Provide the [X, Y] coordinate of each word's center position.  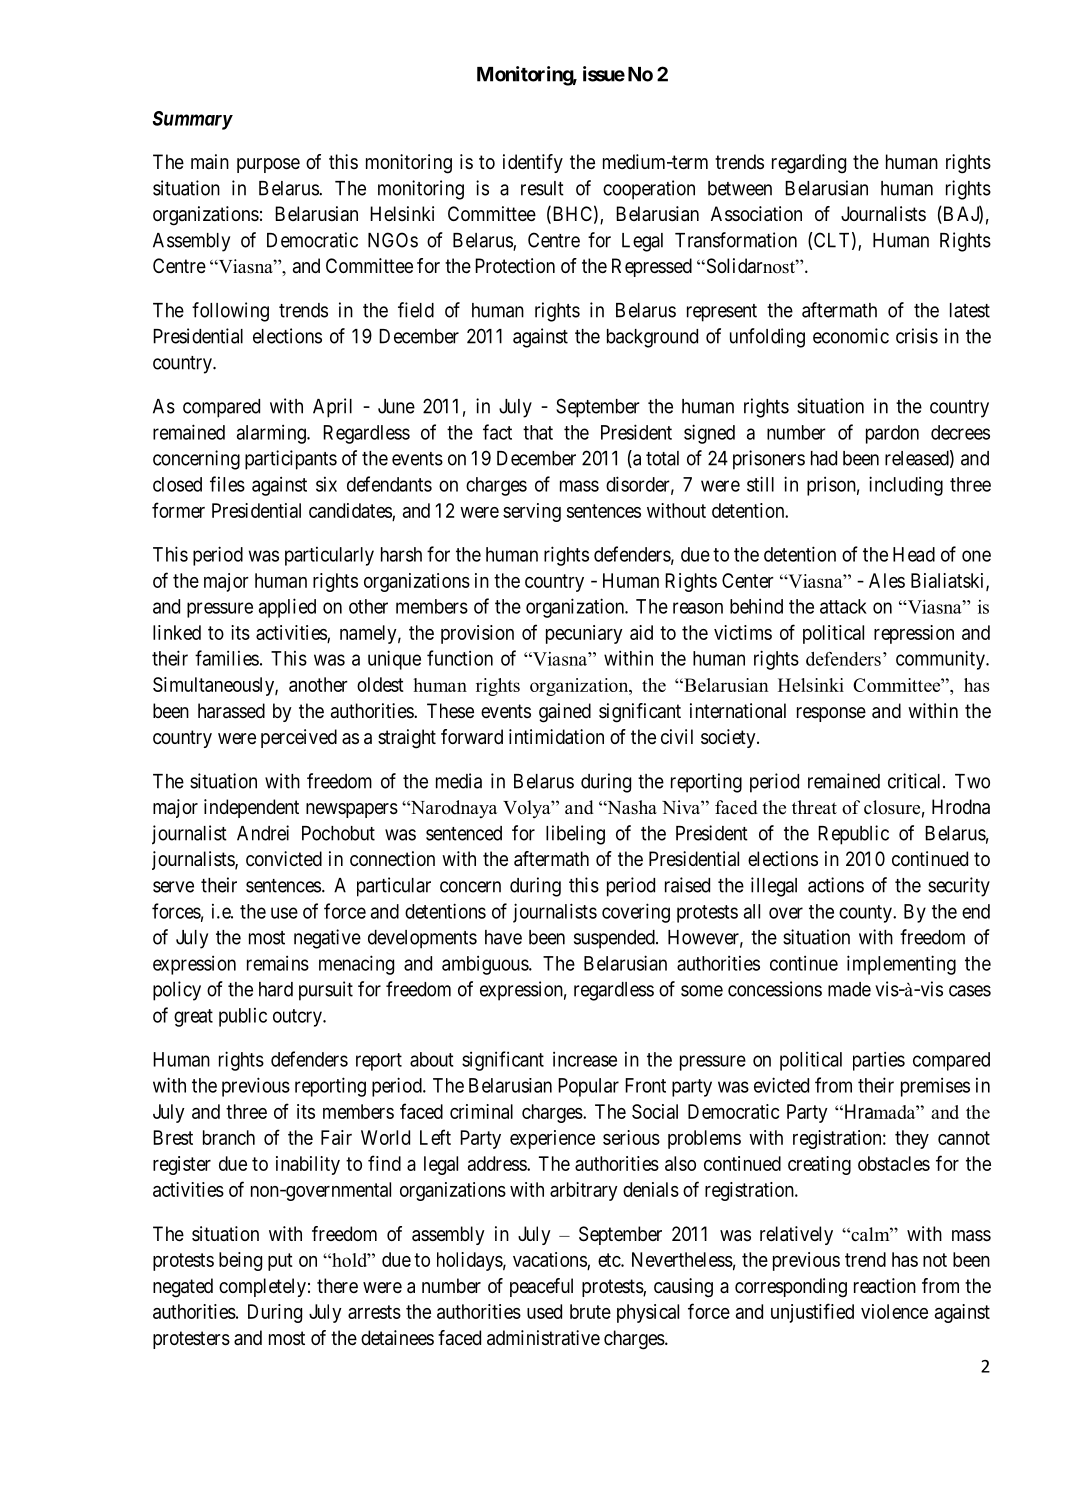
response [831, 714]
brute [590, 1311]
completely [262, 1287]
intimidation [556, 737]
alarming [272, 434]
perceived [299, 738]
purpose [268, 165]
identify [533, 163]
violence [894, 1311]
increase [585, 1059]
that [538, 432]
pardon [892, 434]
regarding [809, 164]
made [849, 989]
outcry [298, 1018]
